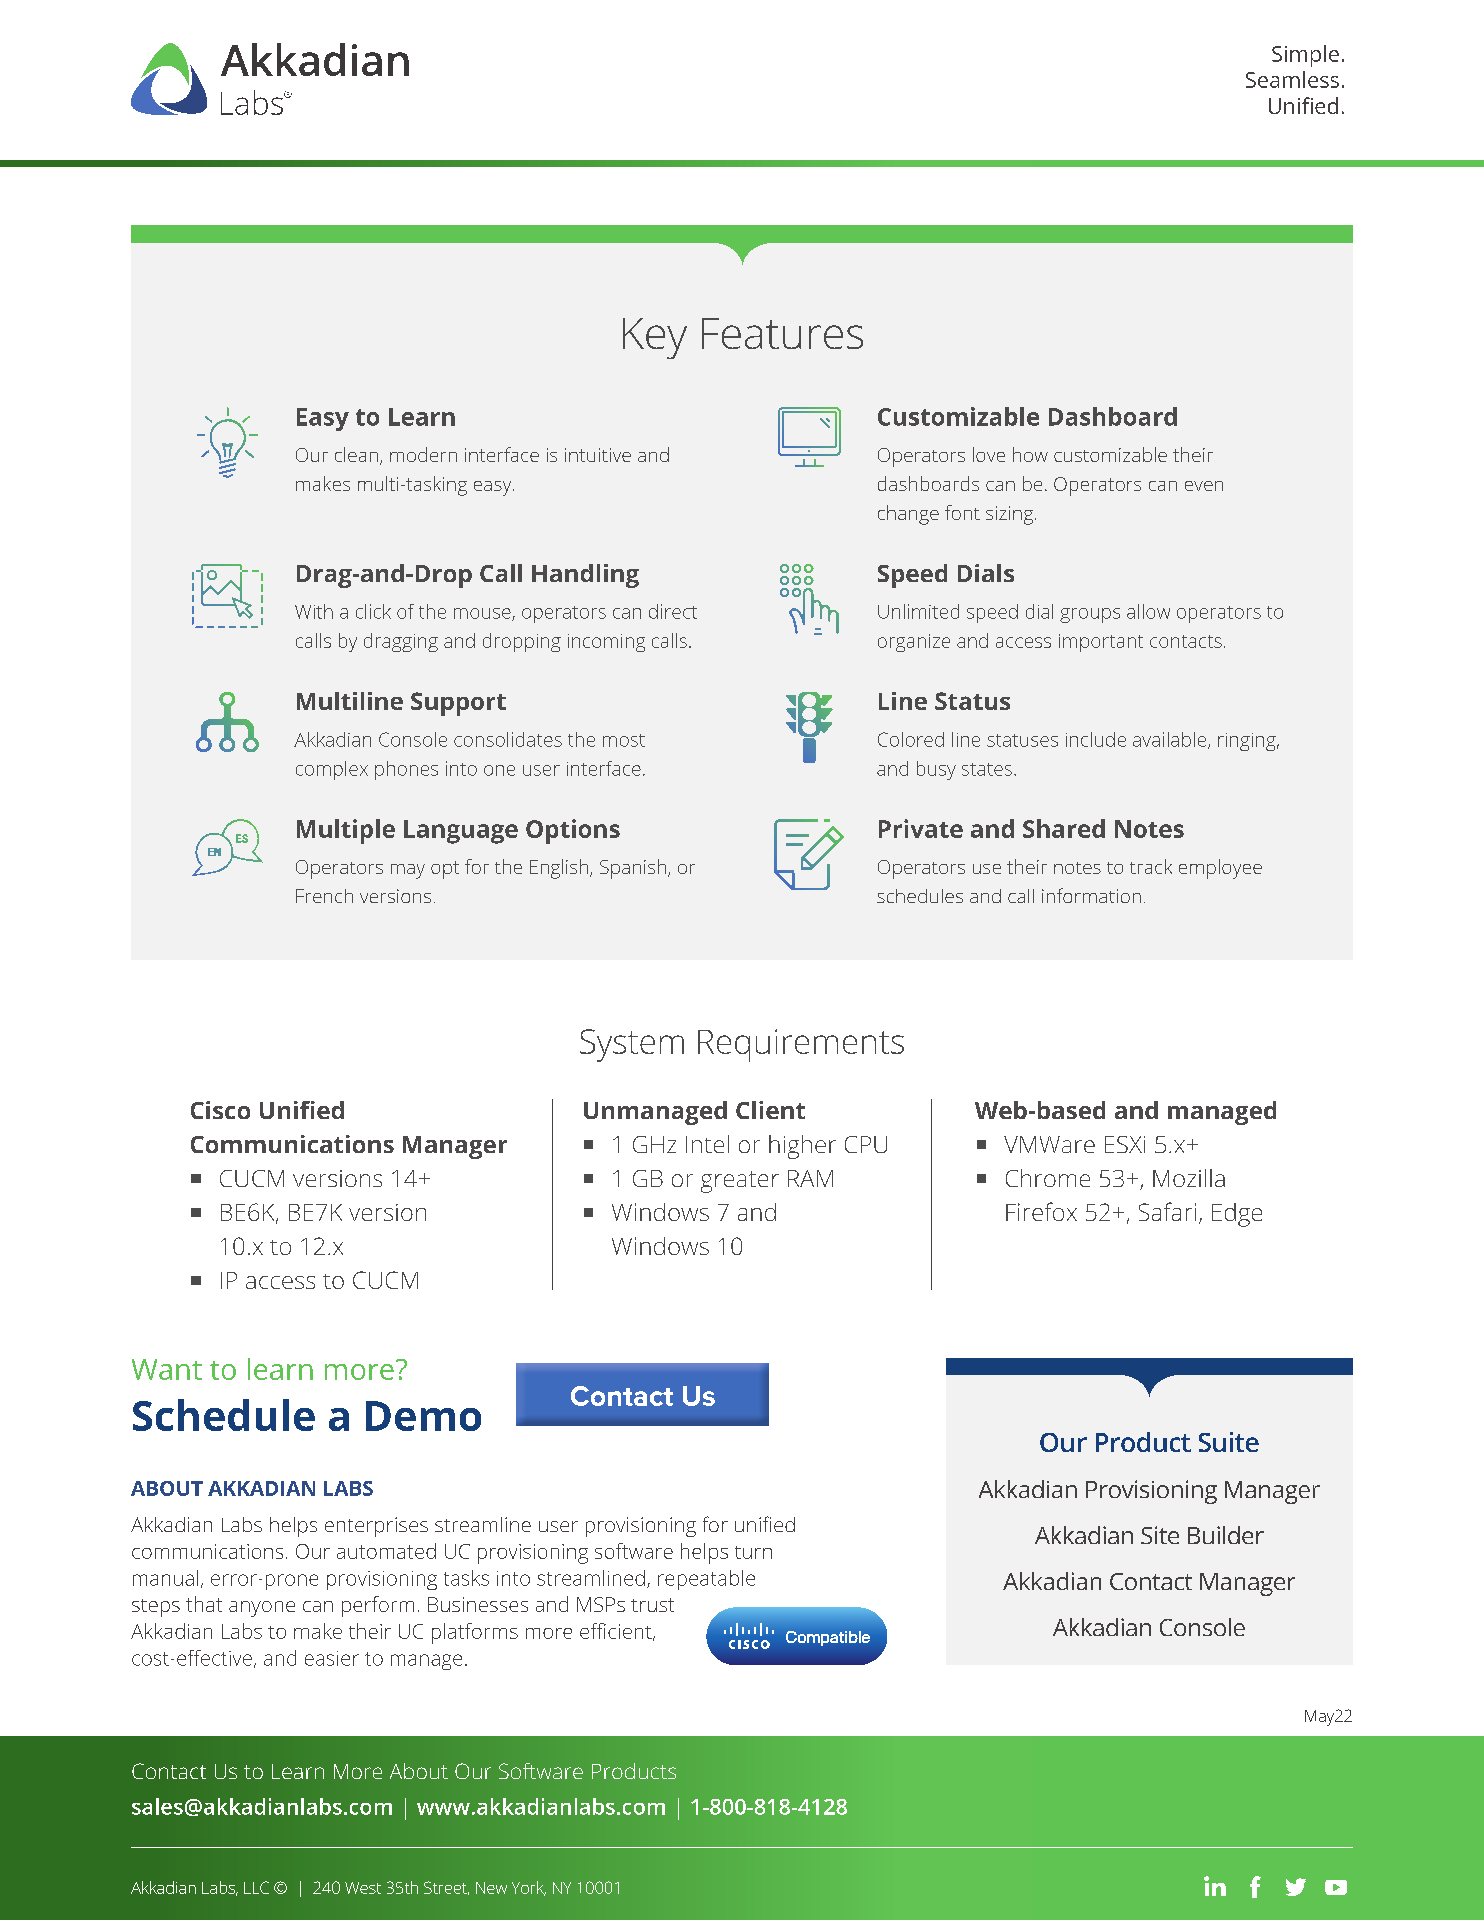  What do you see at coordinates (376, 1527) in the image?
I see `enterprises` at bounding box center [376, 1527].
